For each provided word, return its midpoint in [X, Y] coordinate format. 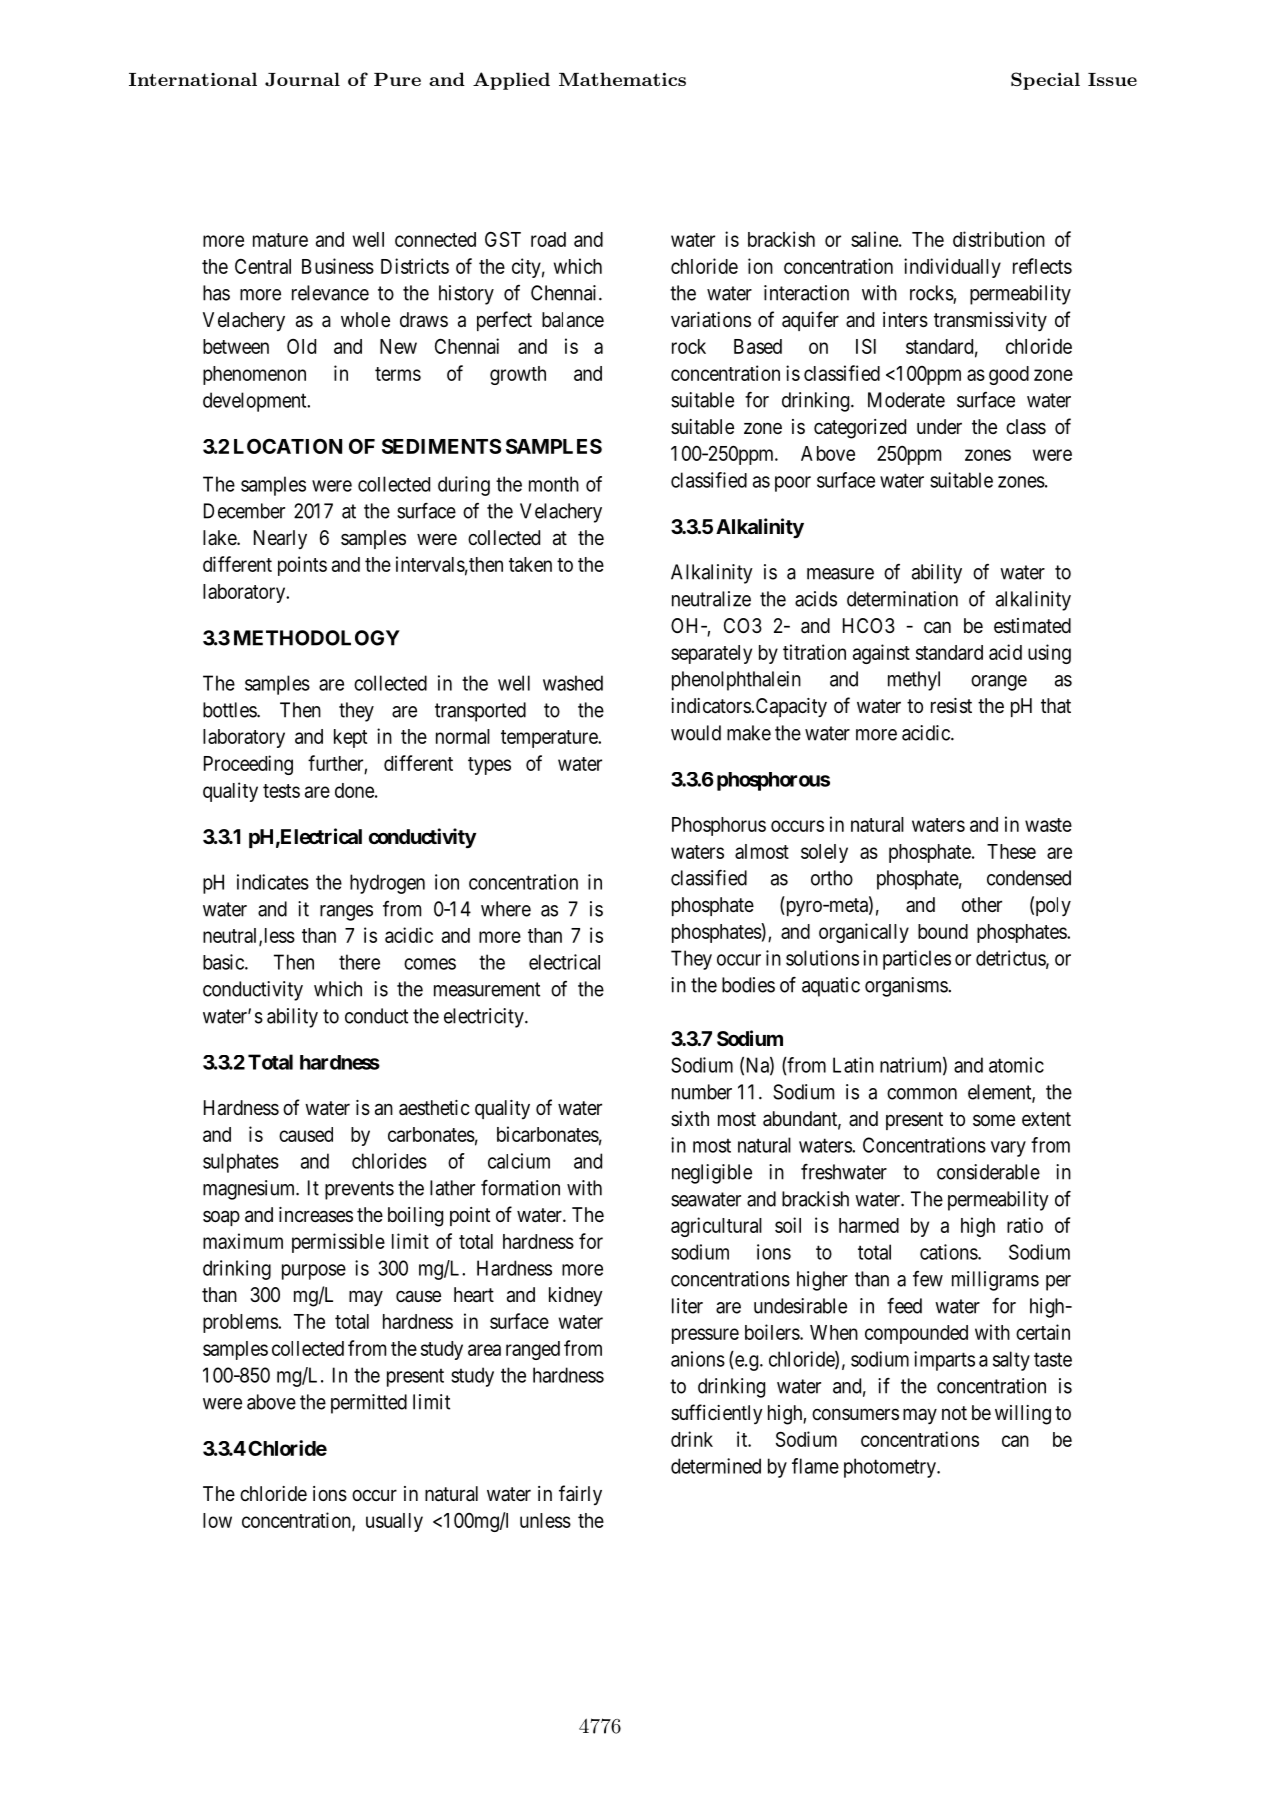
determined [716, 1466]
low [217, 1520]
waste [1048, 825]
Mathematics [622, 79]
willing [1023, 1415]
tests [281, 791]
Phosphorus [719, 826]
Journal [302, 79]
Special [1045, 81]
